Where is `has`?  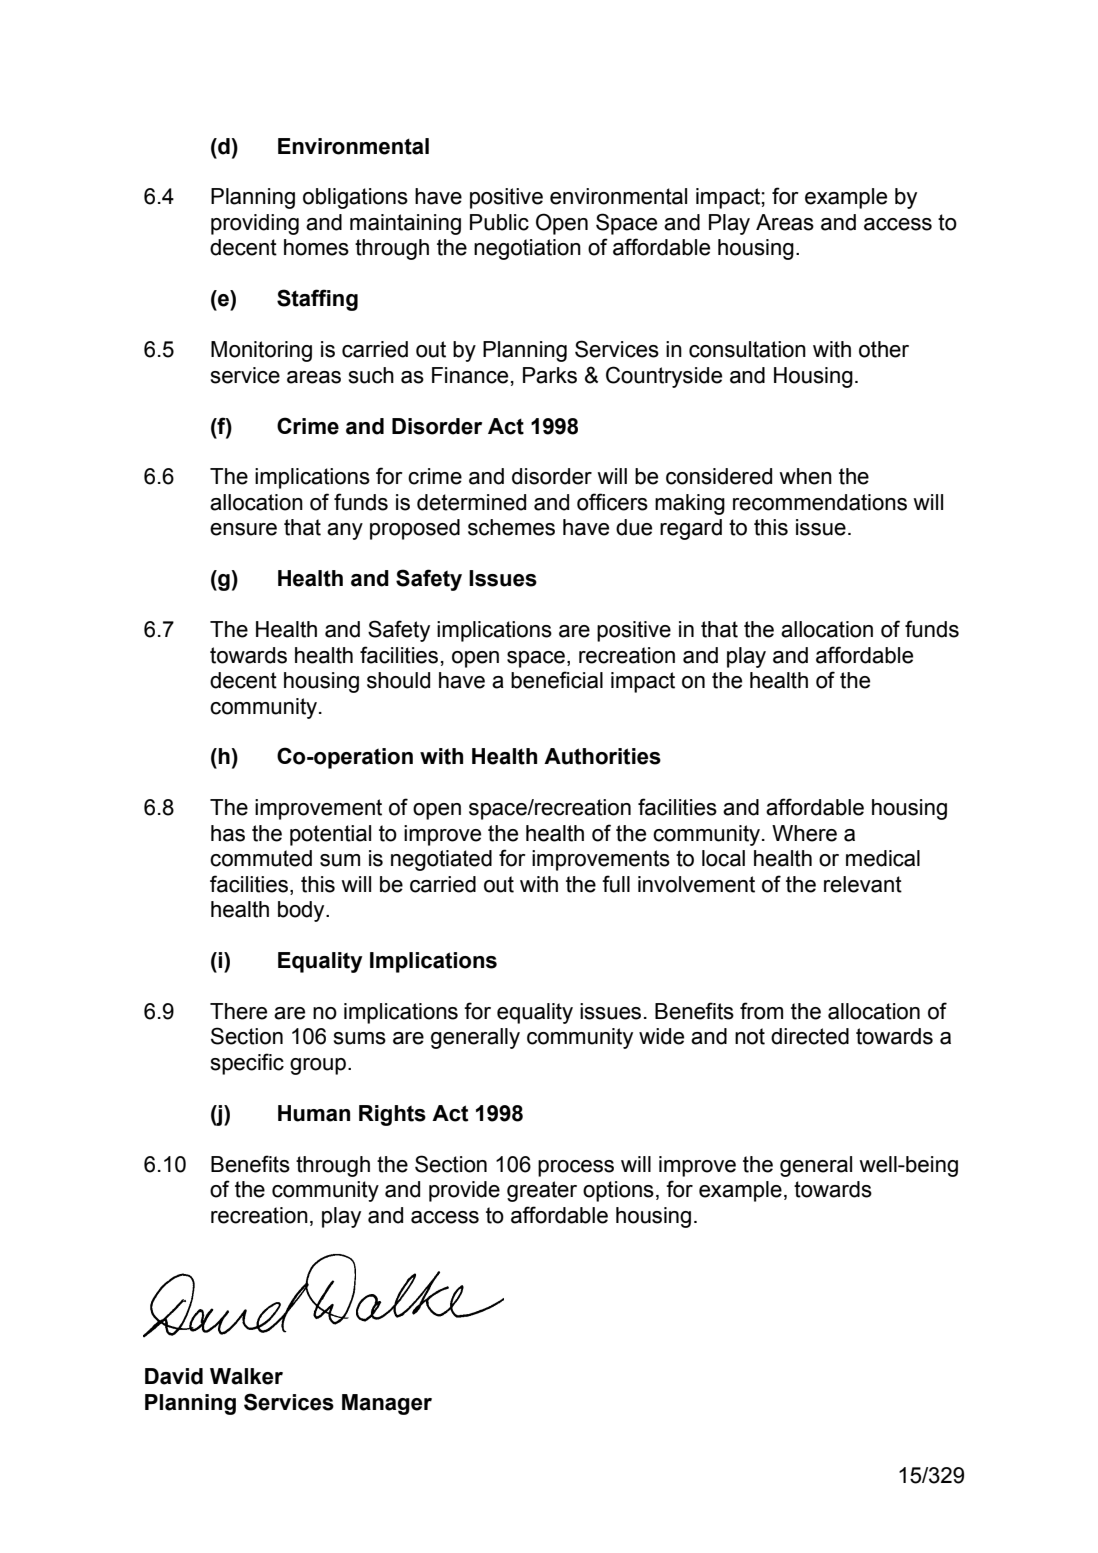
has is located at coordinates (228, 833).
